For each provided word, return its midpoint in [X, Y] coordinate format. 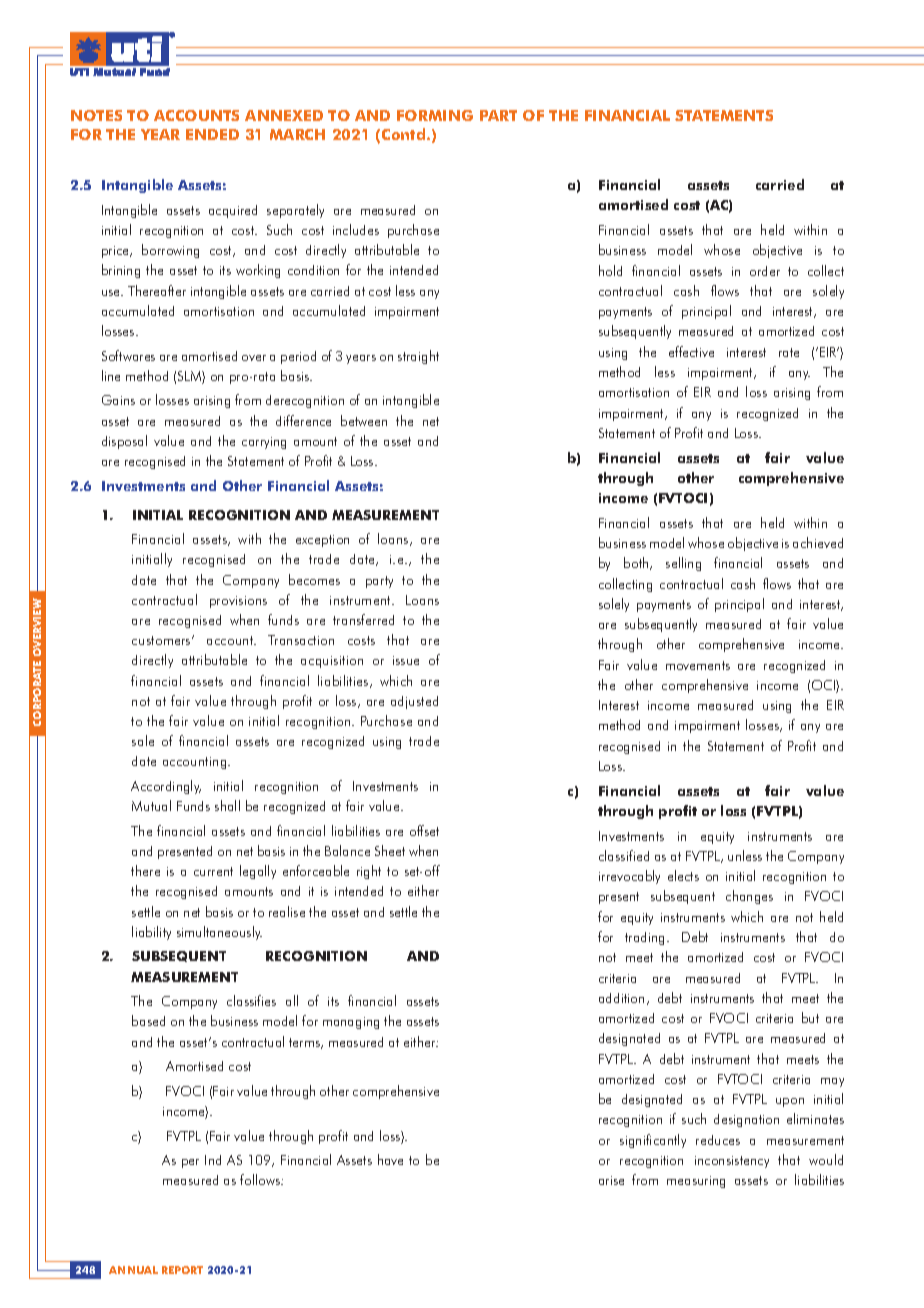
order [765, 271]
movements [698, 665]
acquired [233, 211]
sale [143, 740]
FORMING [435, 115]
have [390, 1159]
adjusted [414, 702]
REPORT [182, 1270]
